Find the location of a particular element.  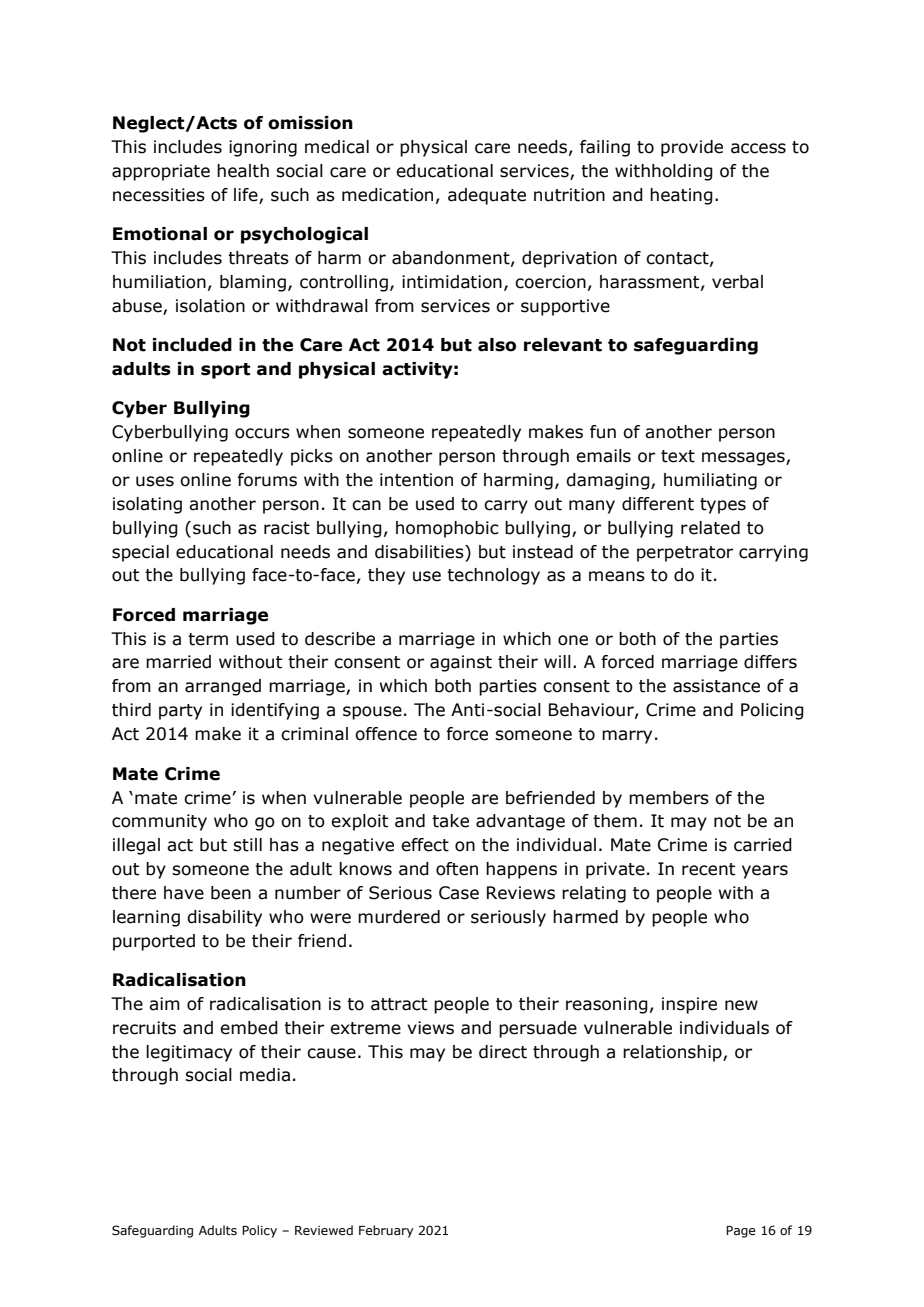

community is located at coordinates (159, 822).
